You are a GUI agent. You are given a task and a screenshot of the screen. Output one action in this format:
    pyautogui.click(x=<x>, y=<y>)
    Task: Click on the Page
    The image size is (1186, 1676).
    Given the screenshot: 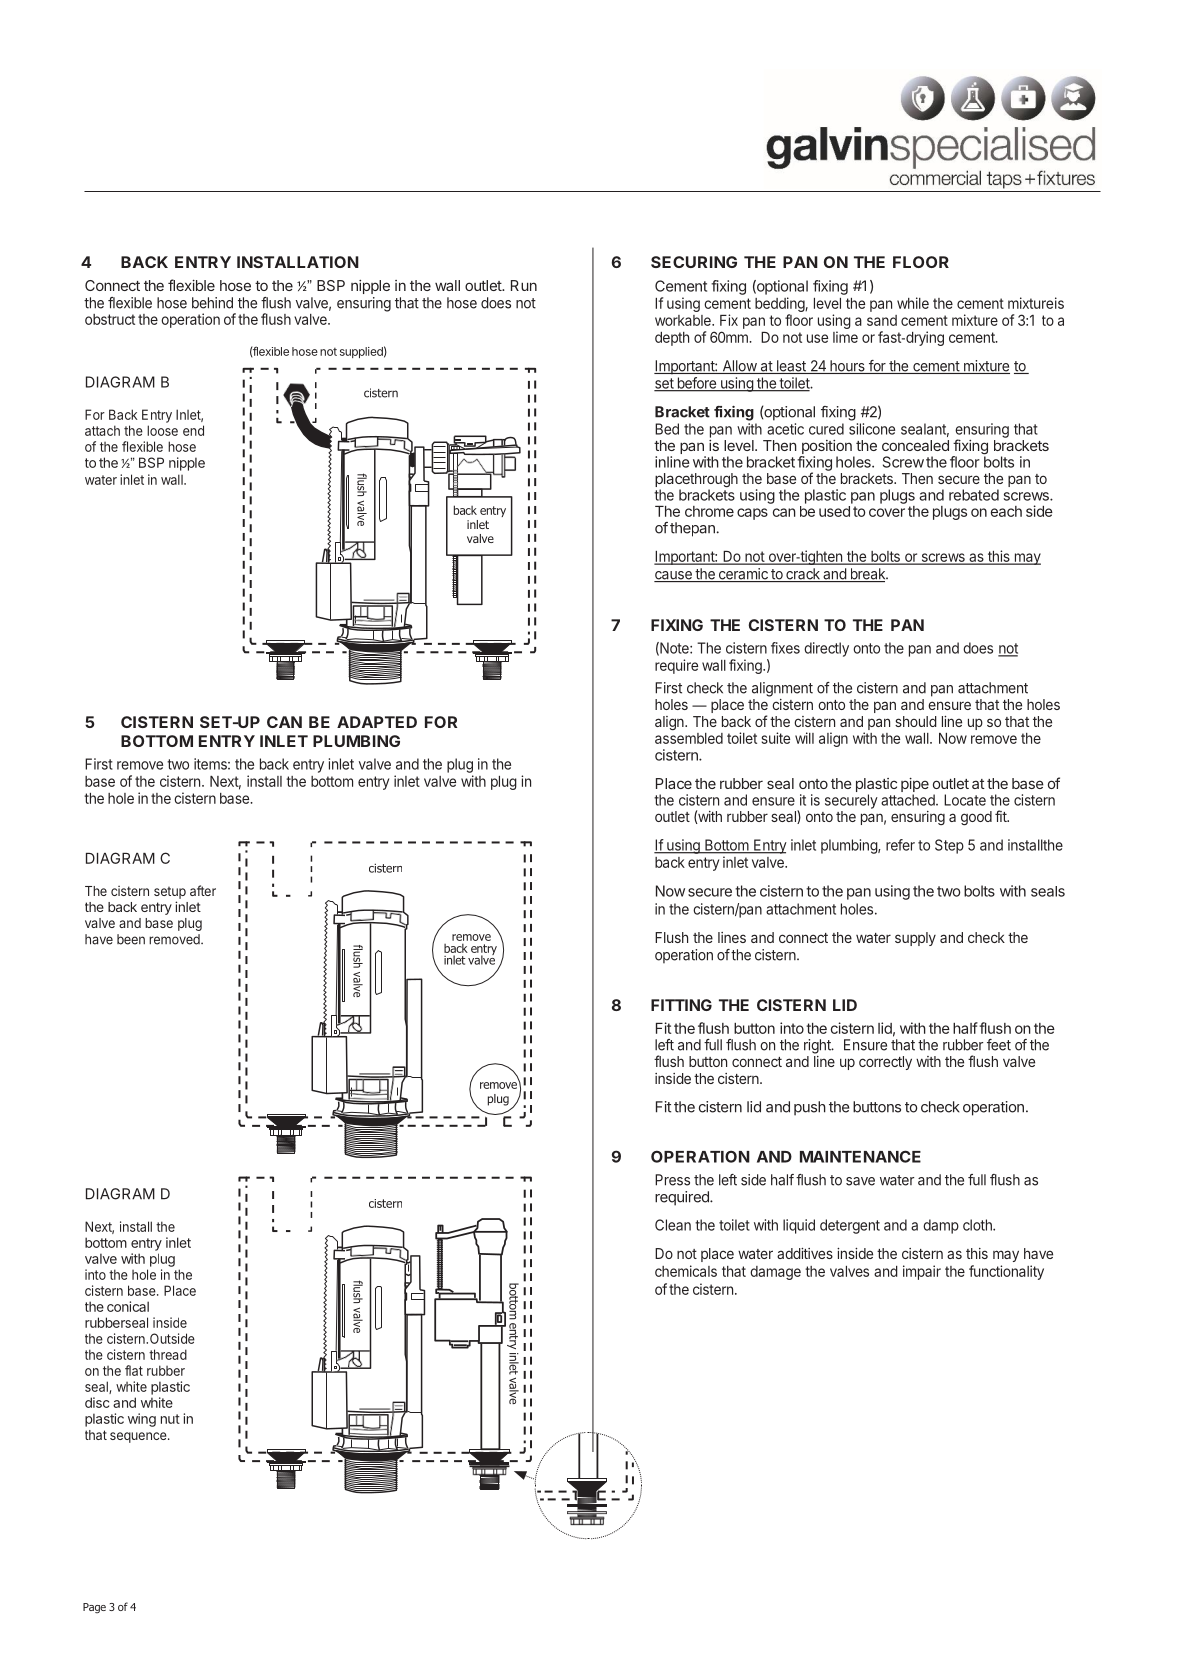 What is the action you would take?
    pyautogui.click(x=94, y=1608)
